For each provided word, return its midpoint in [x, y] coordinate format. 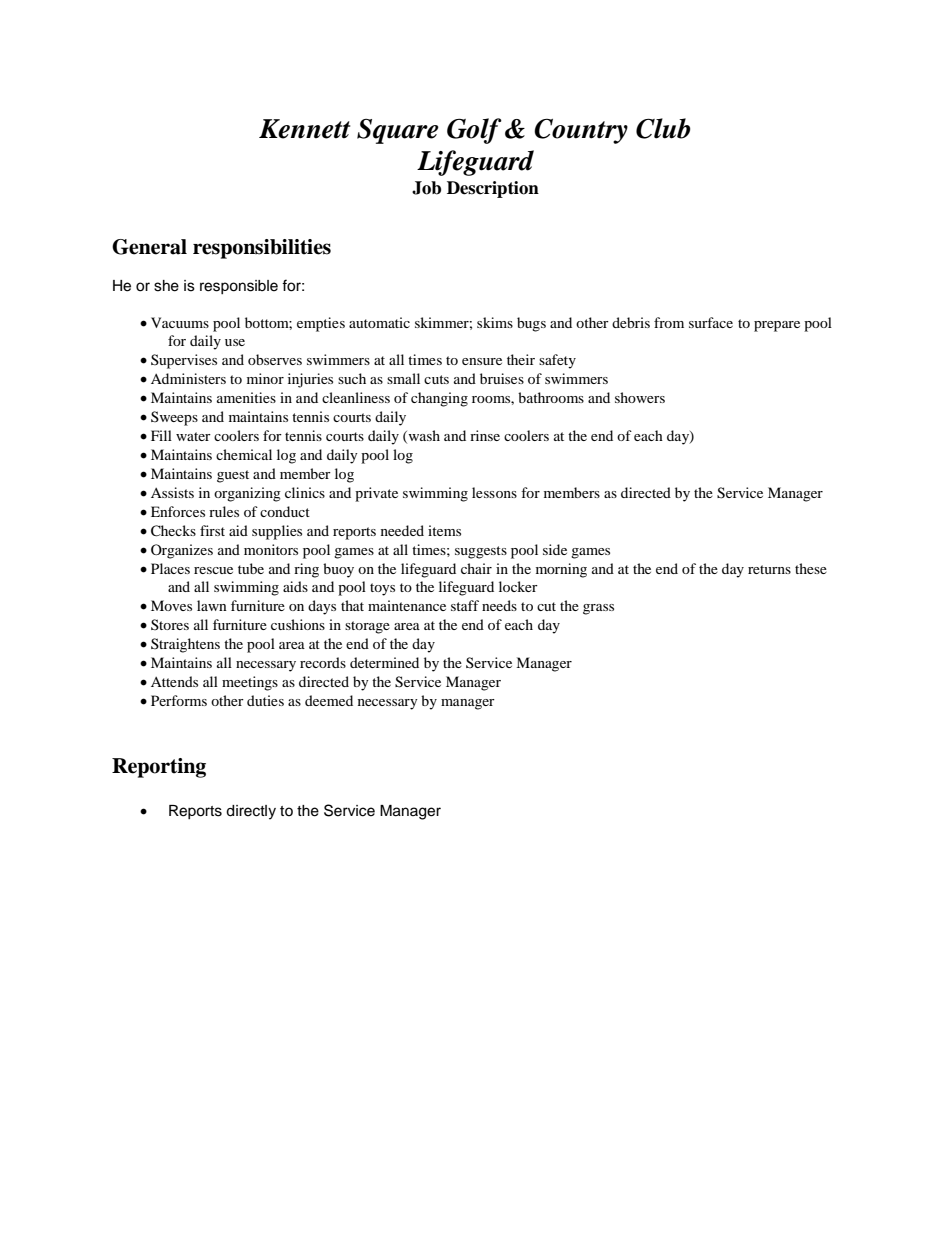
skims [495, 322]
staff [465, 605]
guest [233, 476]
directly [251, 812]
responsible [239, 287]
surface [711, 322]
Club [663, 128]
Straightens [185, 645]
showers [640, 397]
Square [398, 131]
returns [769, 569]
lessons [494, 492]
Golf [474, 131]
